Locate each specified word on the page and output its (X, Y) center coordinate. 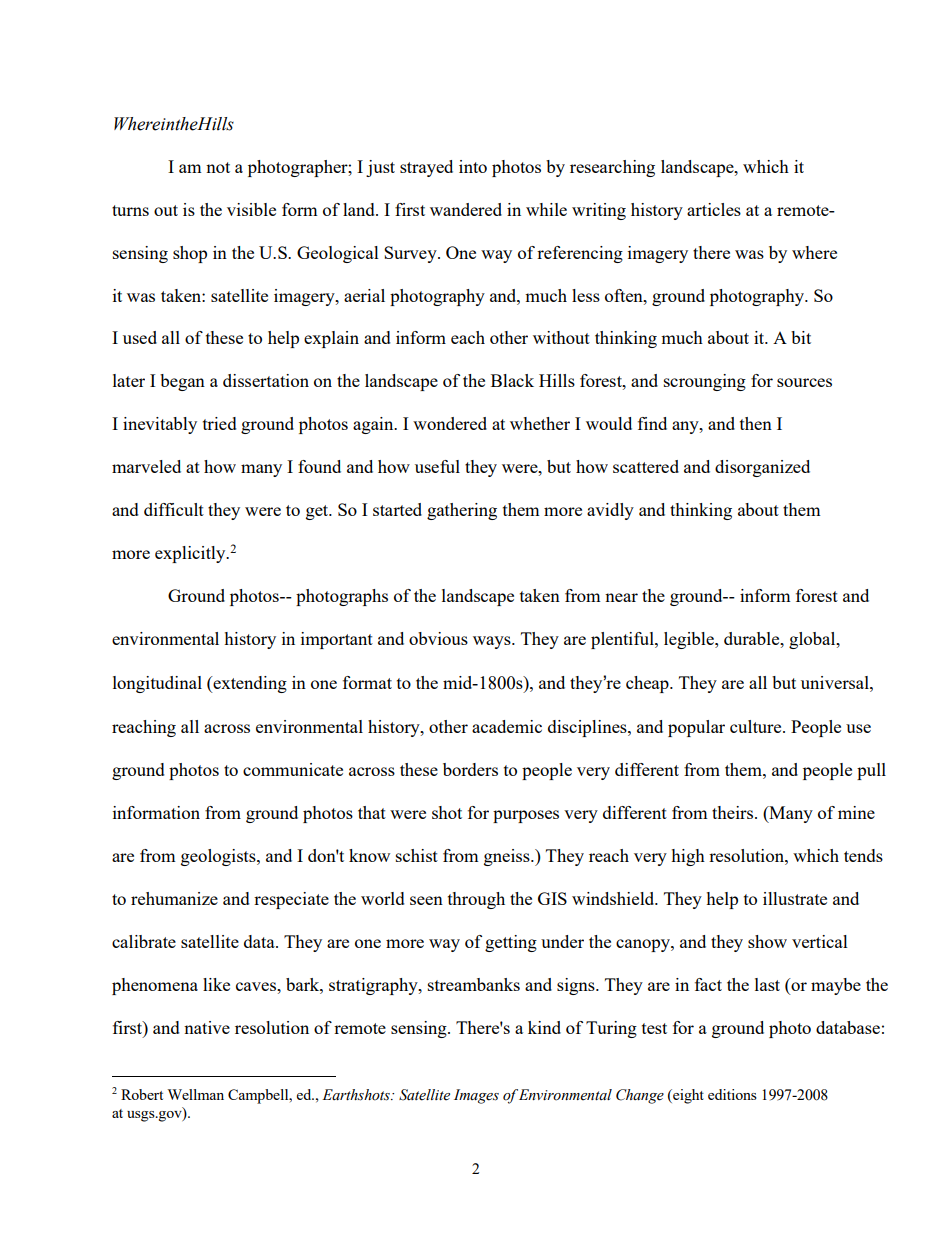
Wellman (195, 1094)
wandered (466, 209)
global (813, 640)
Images (476, 1096)
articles (714, 209)
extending (249, 684)
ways (493, 642)
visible (251, 209)
